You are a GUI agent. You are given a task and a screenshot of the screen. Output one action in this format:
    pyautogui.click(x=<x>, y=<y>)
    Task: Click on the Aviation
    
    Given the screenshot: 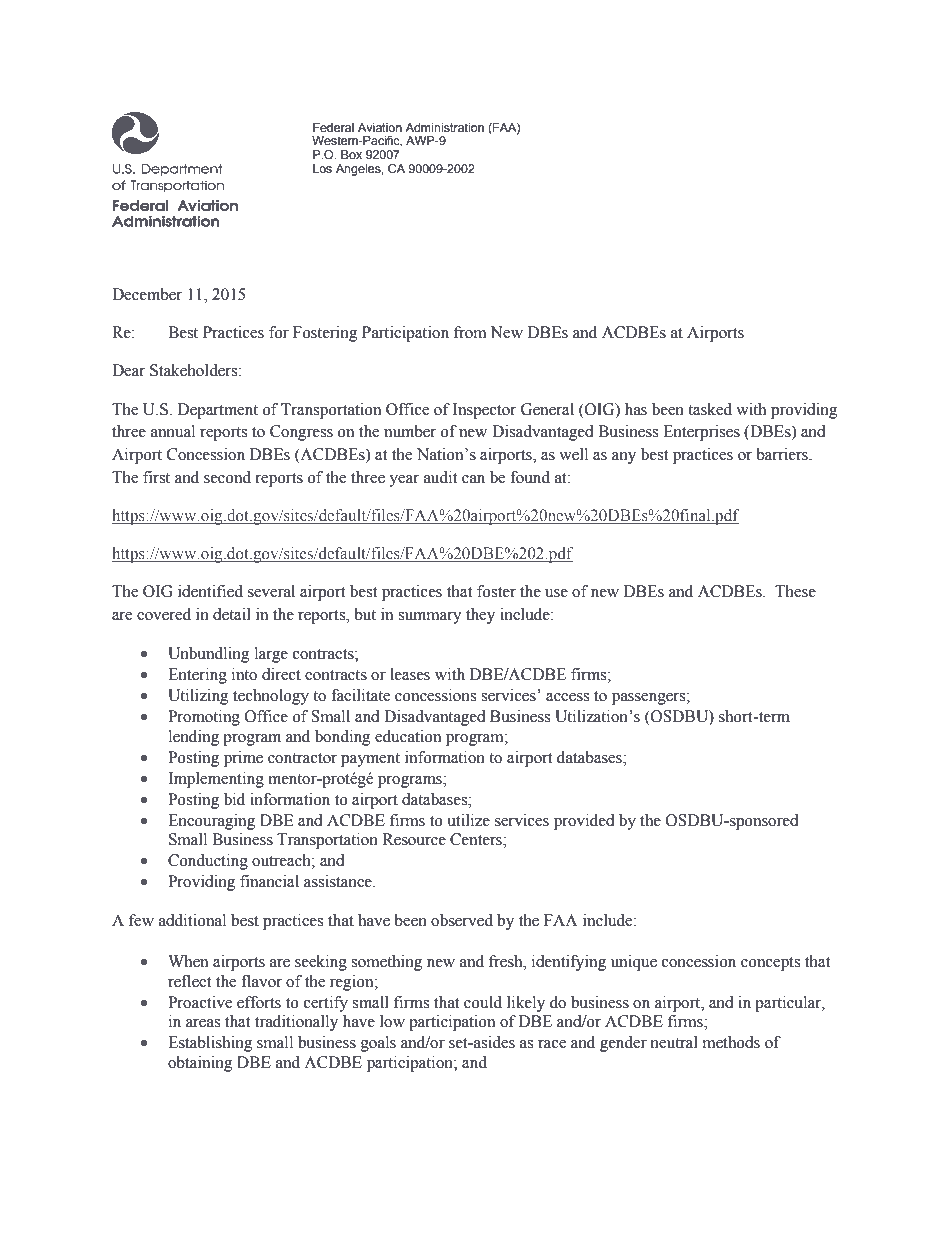 What is the action you would take?
    pyautogui.click(x=380, y=127)
